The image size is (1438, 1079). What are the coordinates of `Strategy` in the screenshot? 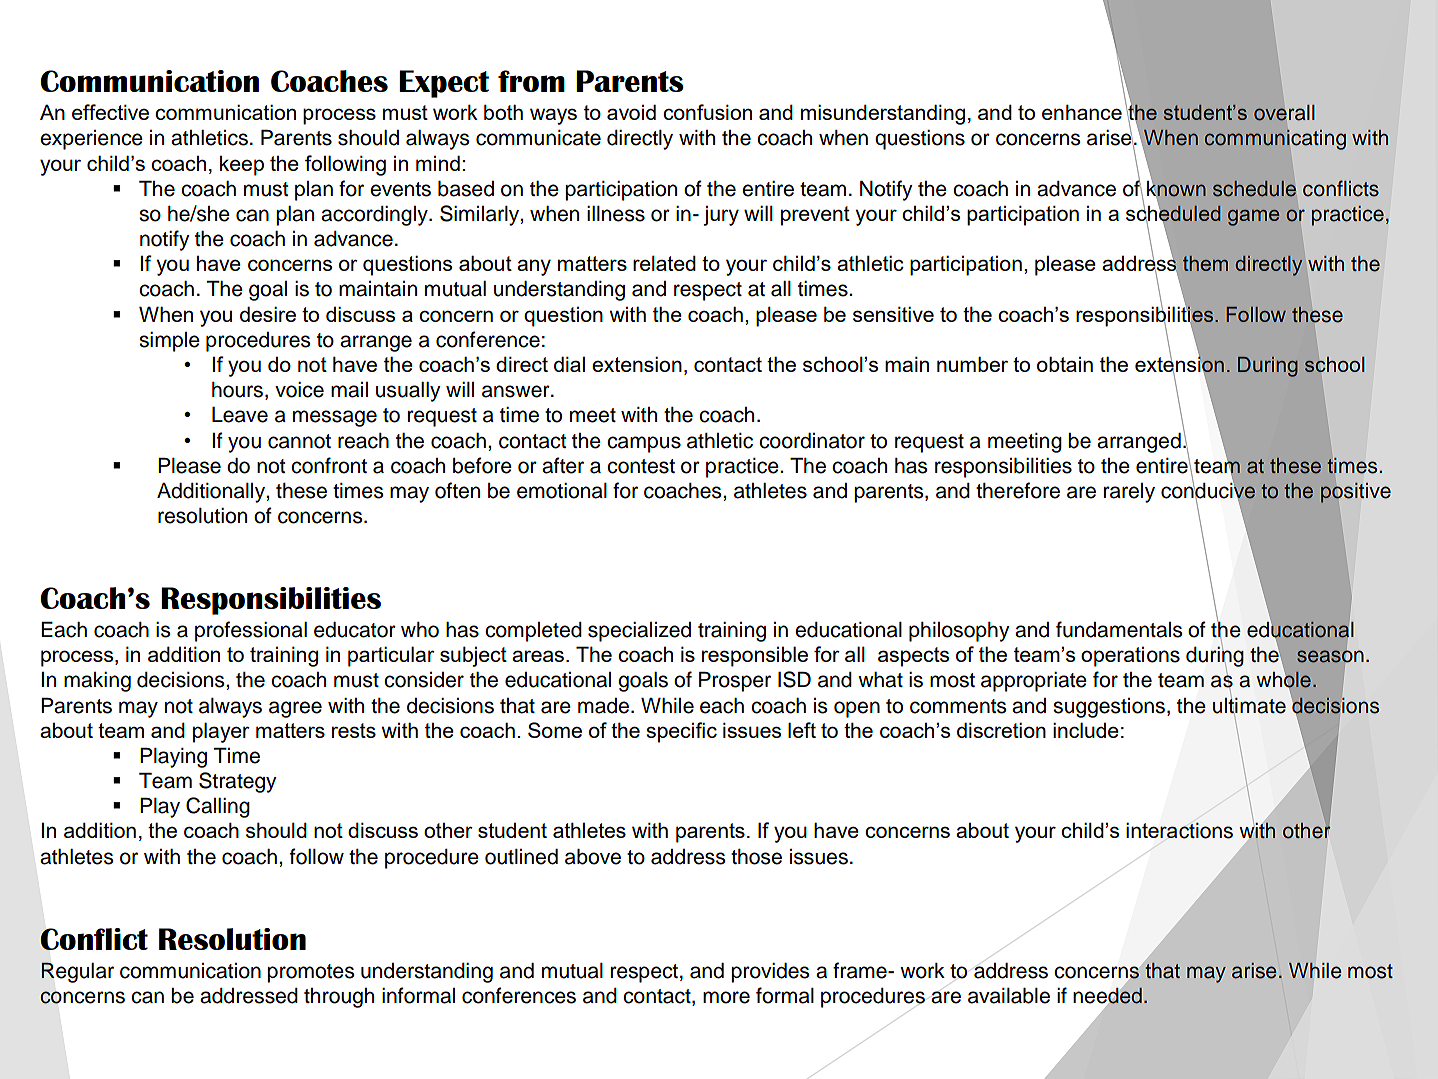 It's located at (238, 782).
